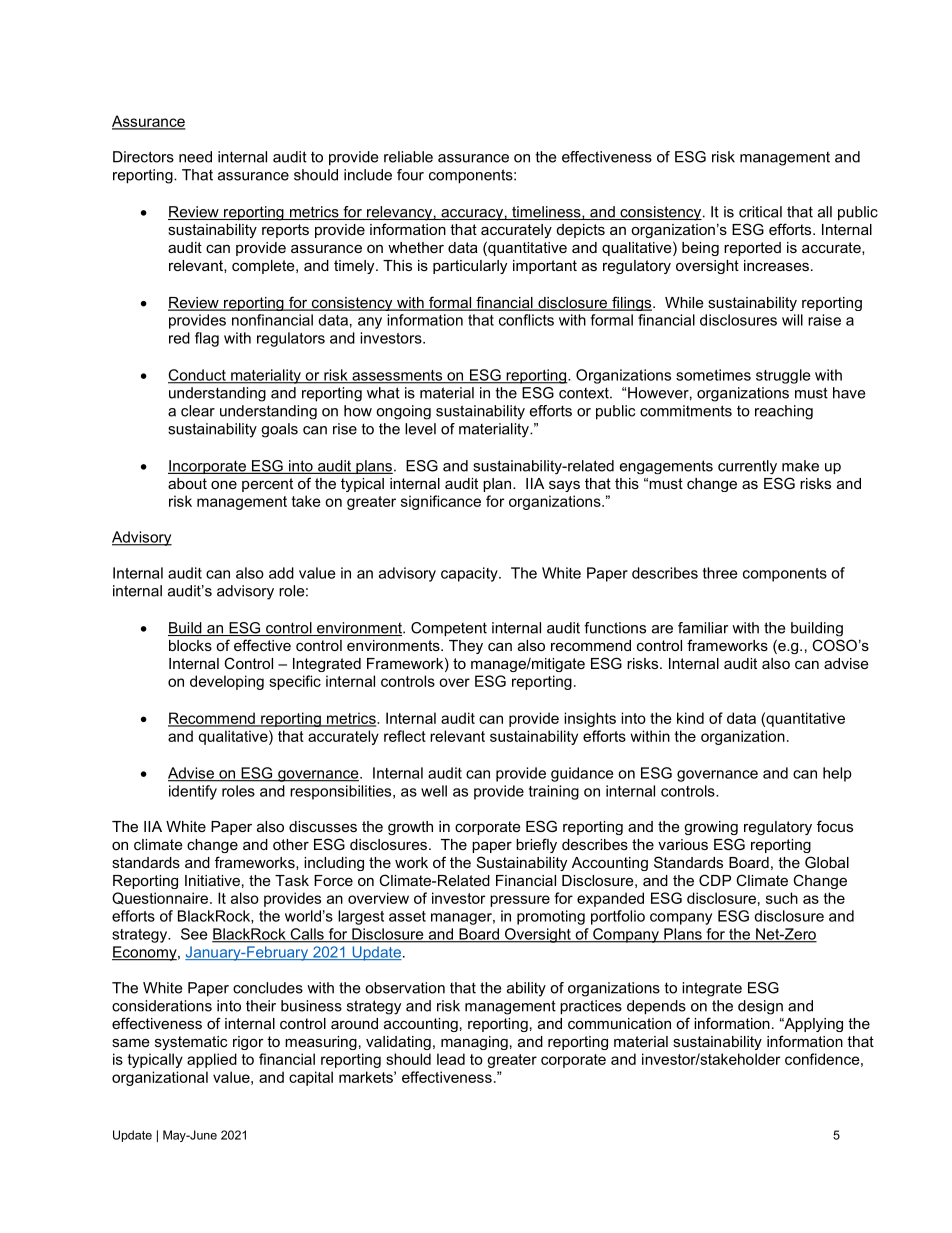 This screenshot has width=952, height=1233. Describe the element at coordinates (195, 157) in the screenshot. I see `need` at that location.
